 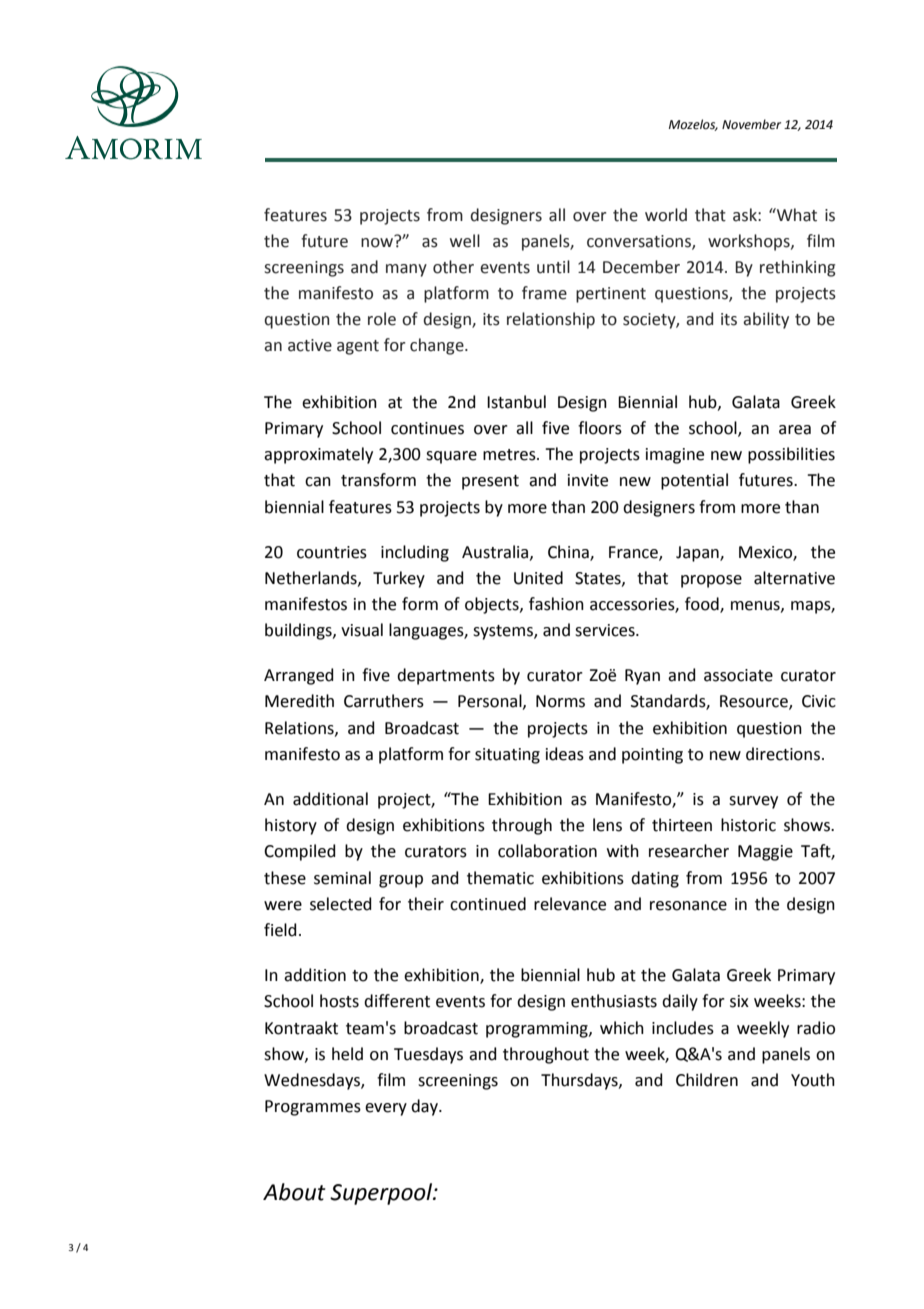 I want to click on Children, so click(x=707, y=1080).
